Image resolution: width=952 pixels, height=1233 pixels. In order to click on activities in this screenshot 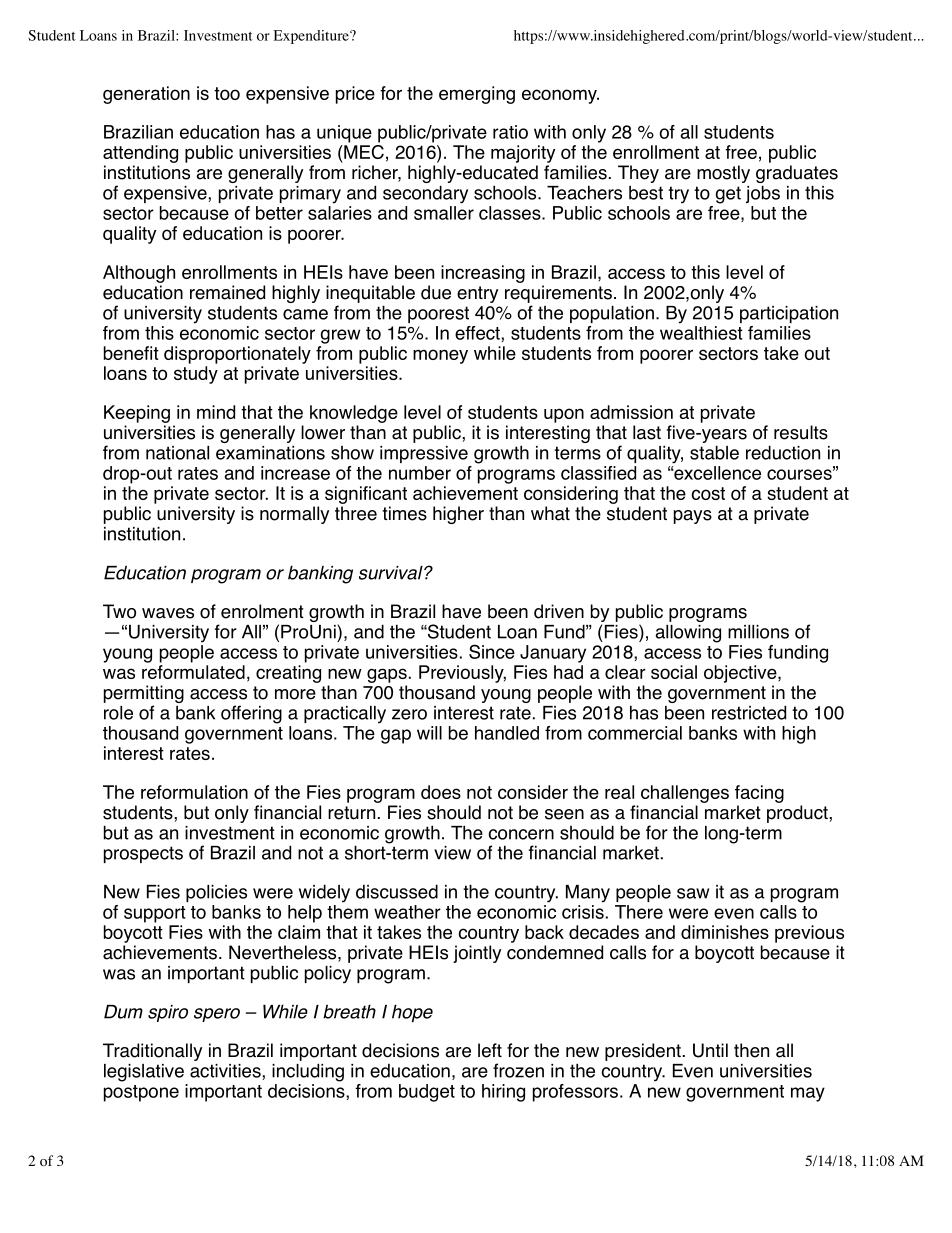, I will do `click(226, 1071)`.
